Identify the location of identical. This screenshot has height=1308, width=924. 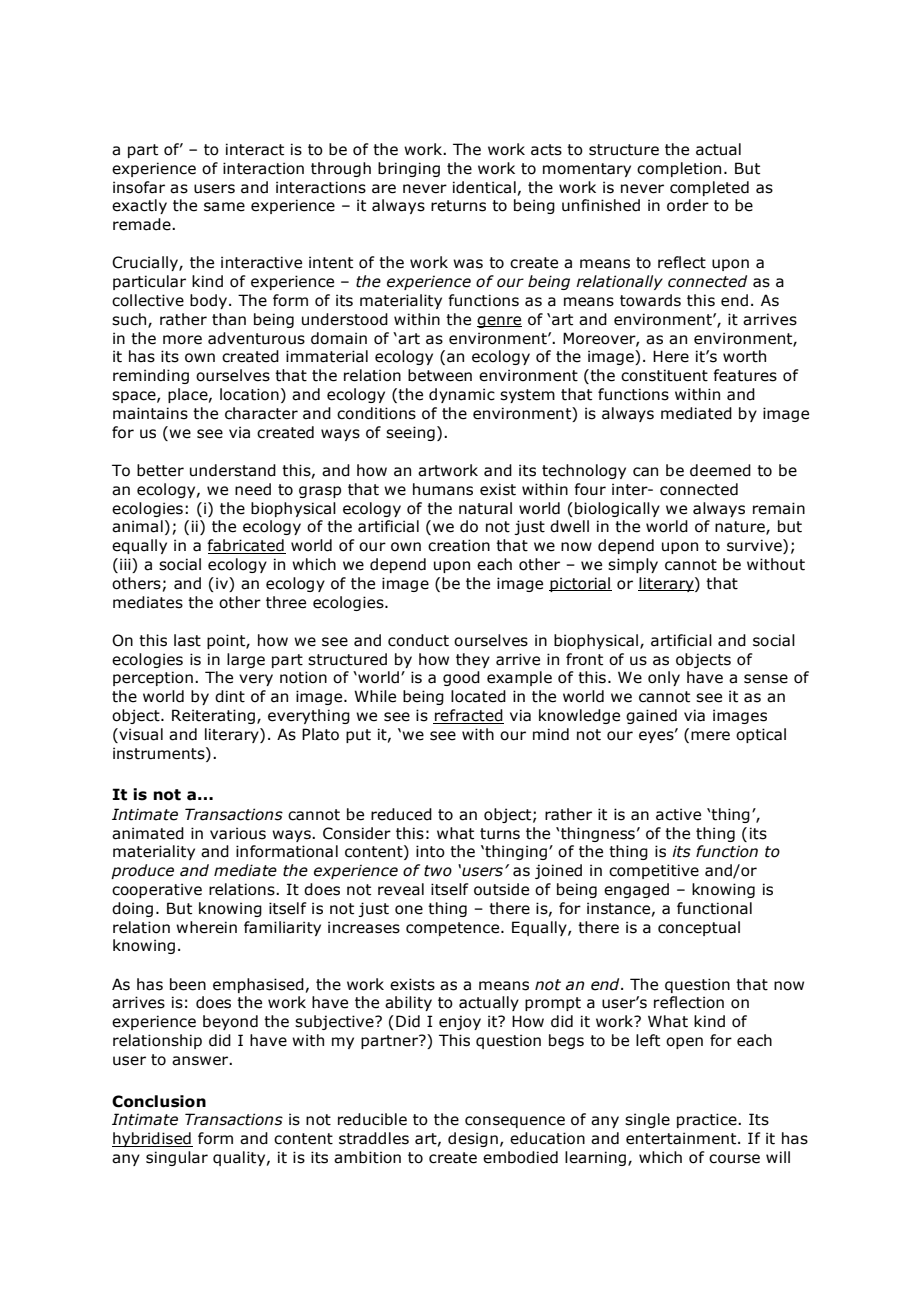
(484, 187).
